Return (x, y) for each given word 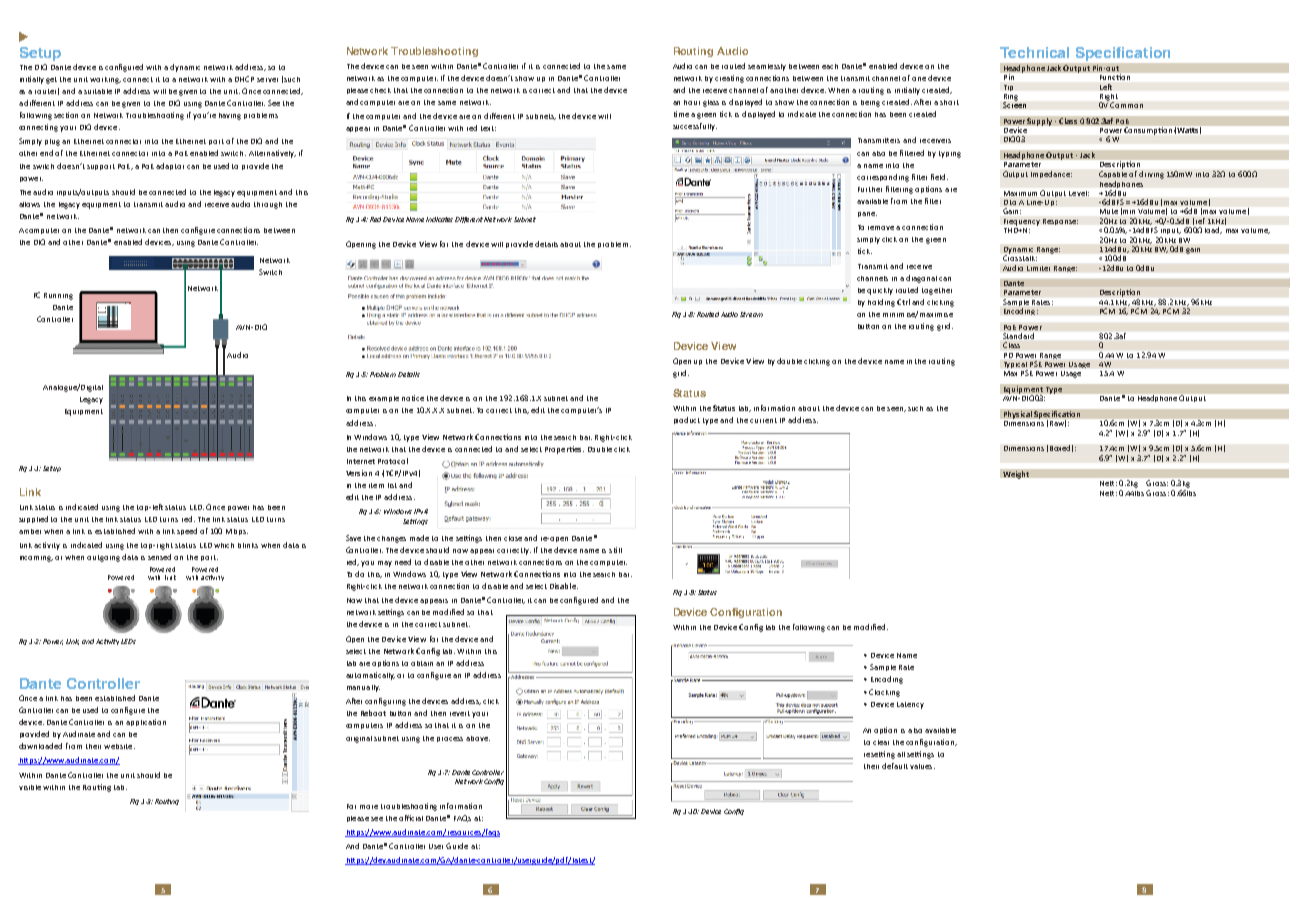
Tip (1008, 88)
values (922, 766)
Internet (361, 461)
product (687, 420)
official (411, 818)
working (105, 80)
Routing (693, 52)
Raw (1058, 423)
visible (30, 787)
